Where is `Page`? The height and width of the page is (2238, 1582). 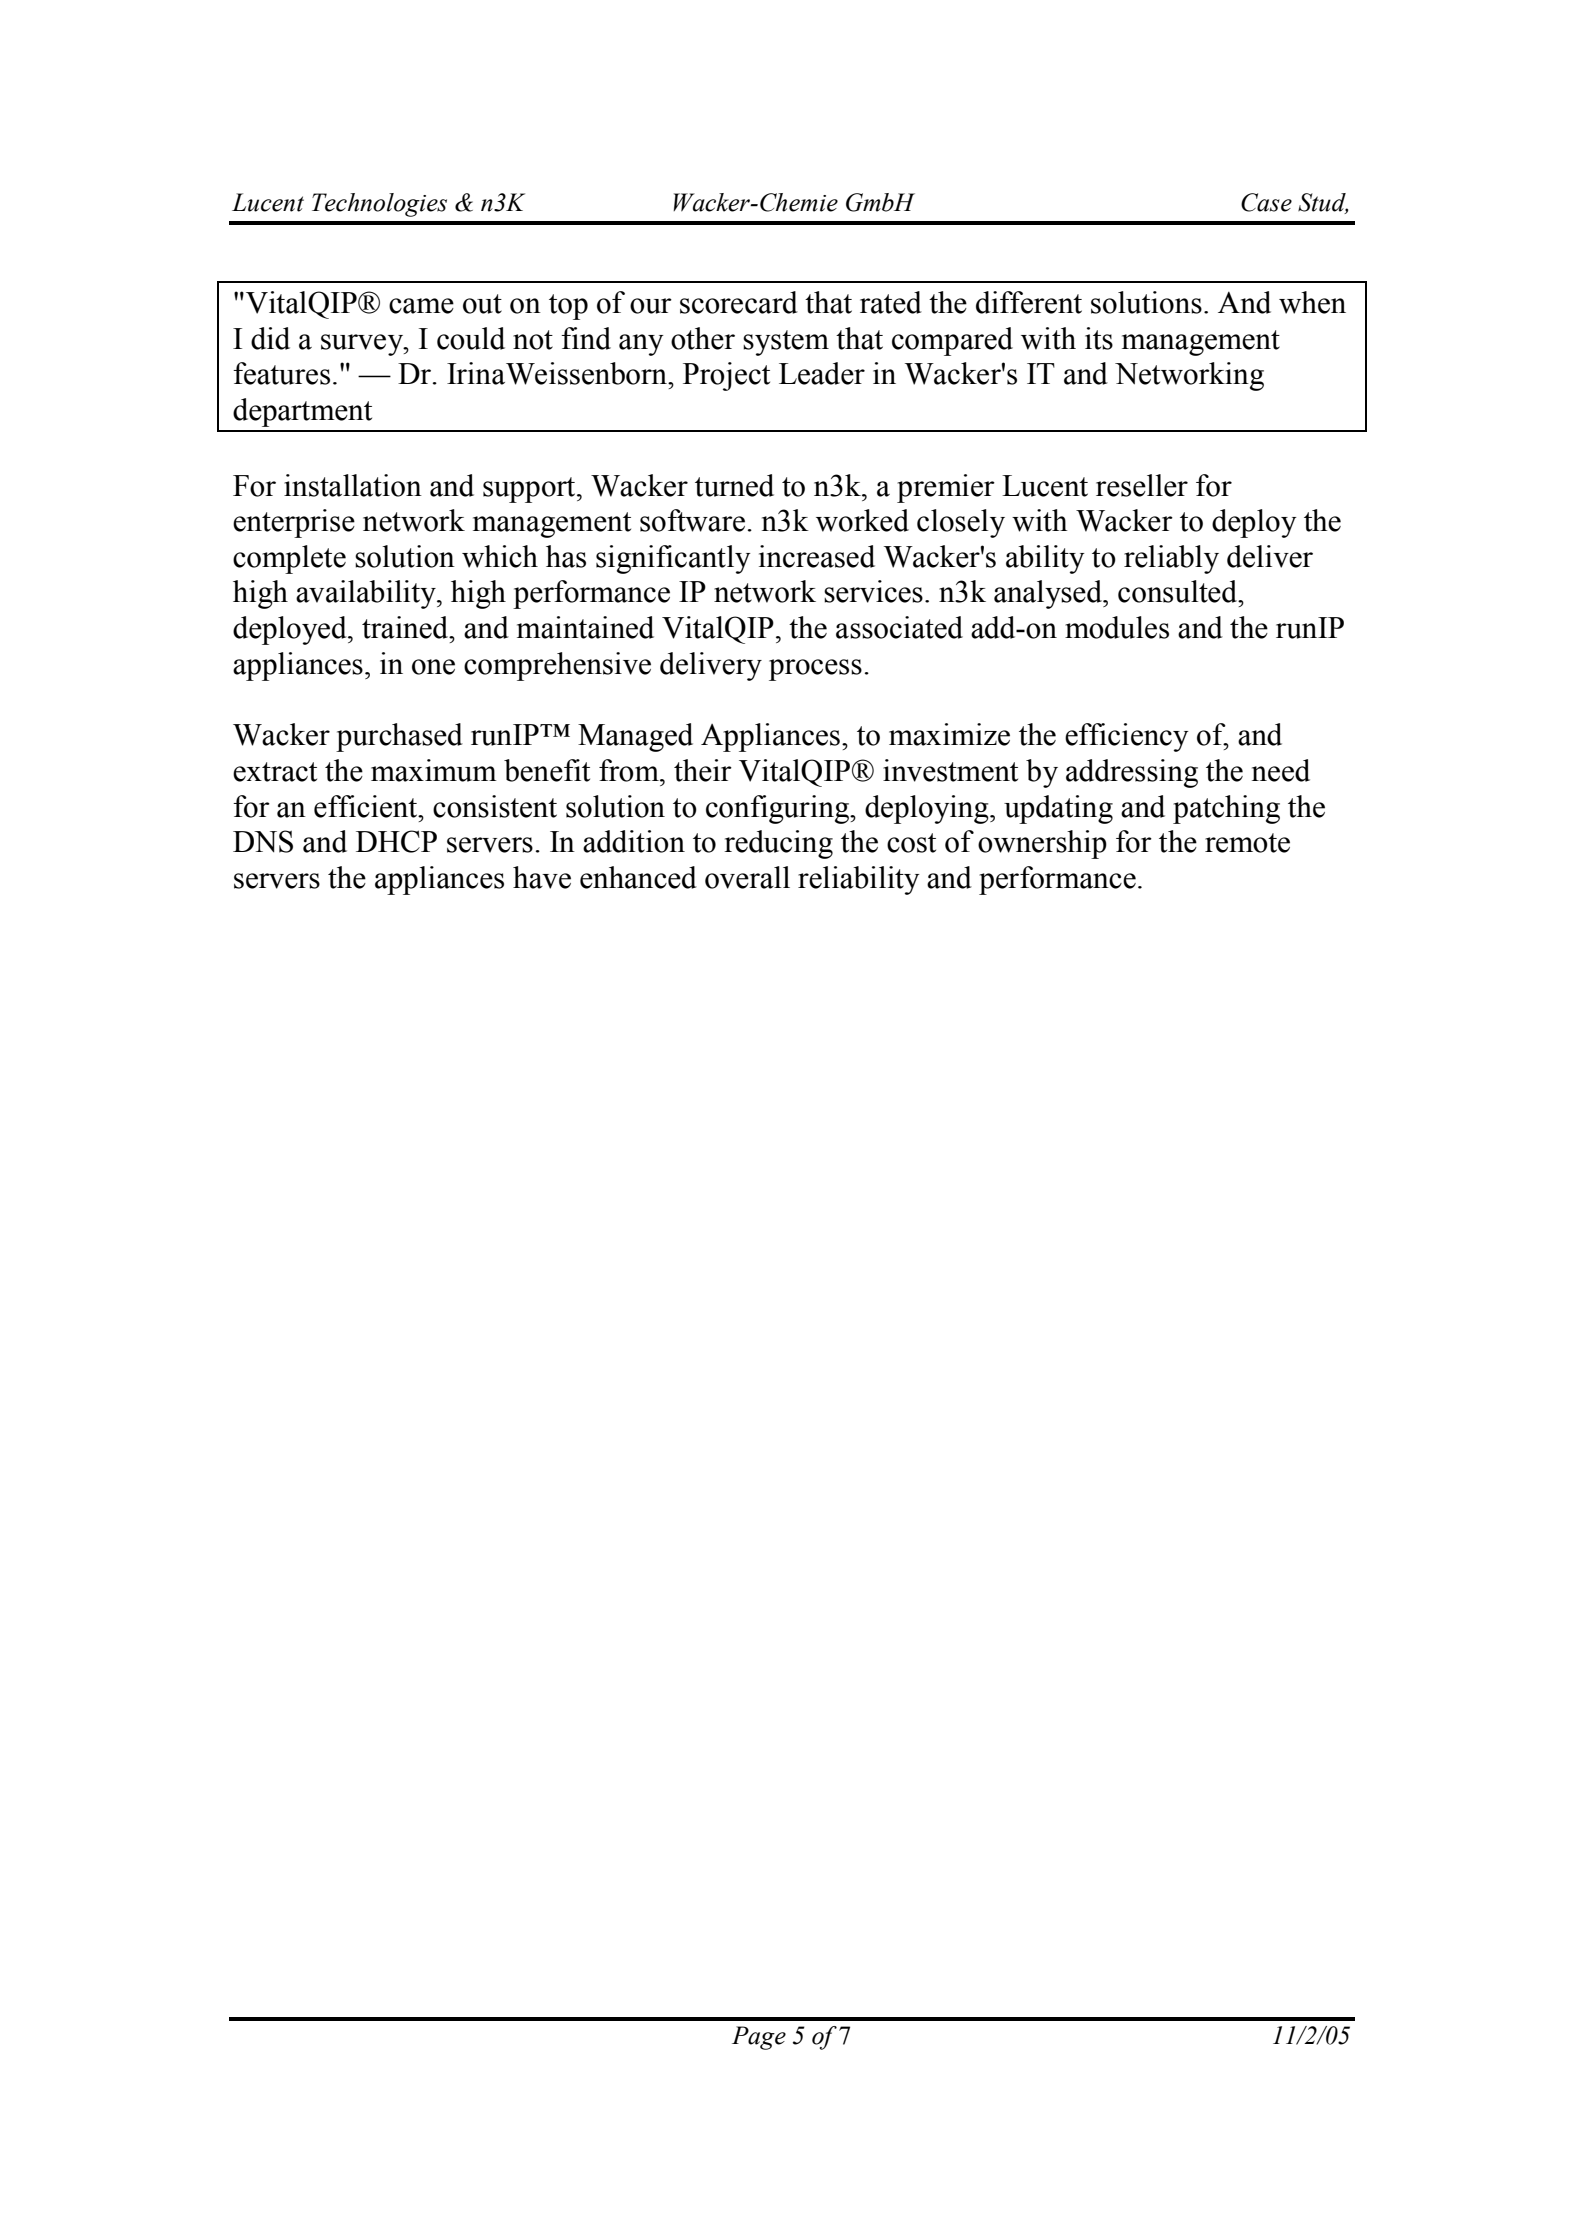 Page is located at coordinates (759, 2038).
